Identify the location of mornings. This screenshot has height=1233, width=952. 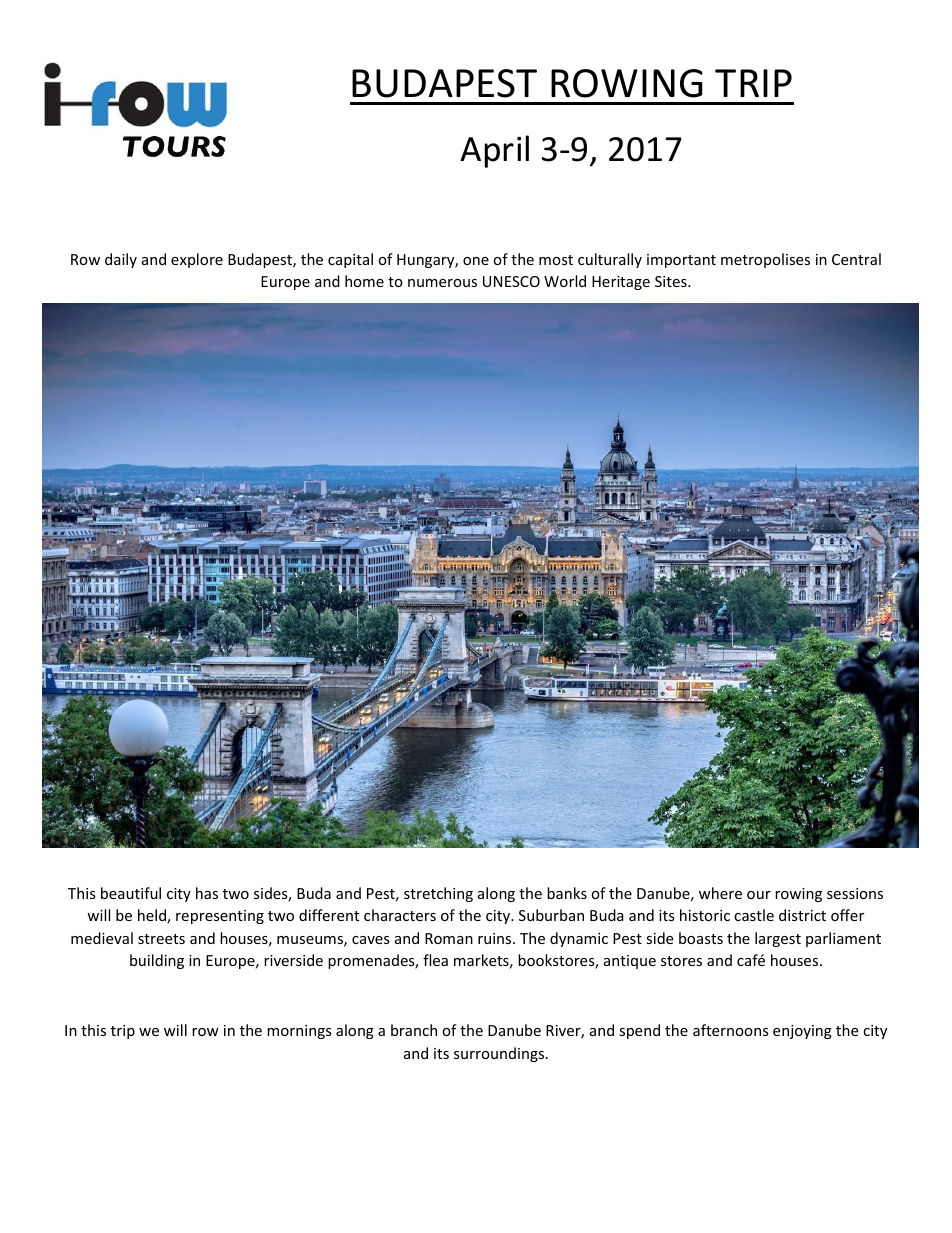
(299, 1032).
